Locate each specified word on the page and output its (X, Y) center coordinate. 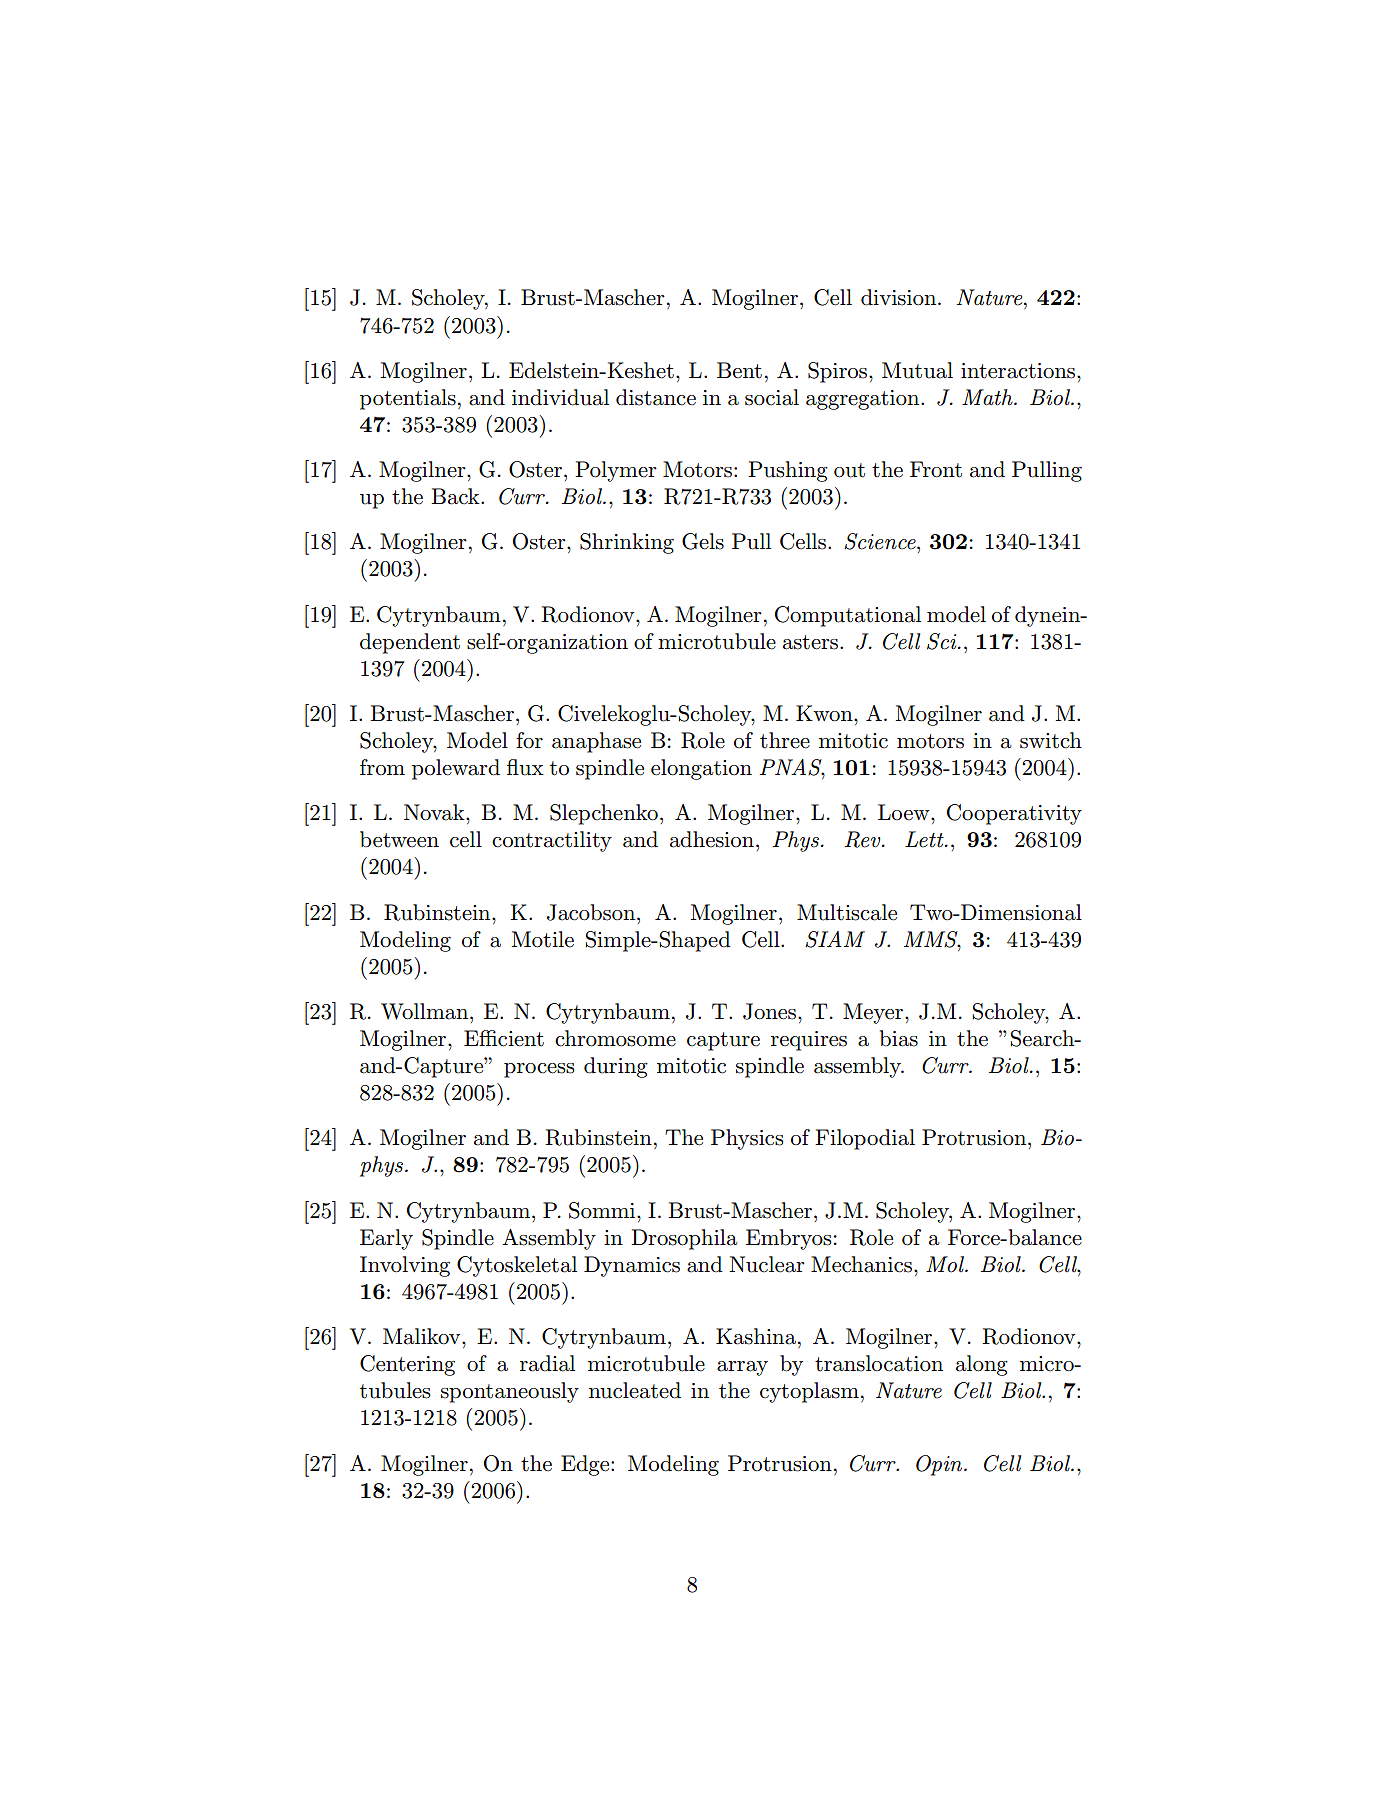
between (399, 839)
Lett (925, 839)
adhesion (712, 839)
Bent (739, 370)
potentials (408, 399)
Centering (407, 1365)
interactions (1019, 371)
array (742, 1368)
